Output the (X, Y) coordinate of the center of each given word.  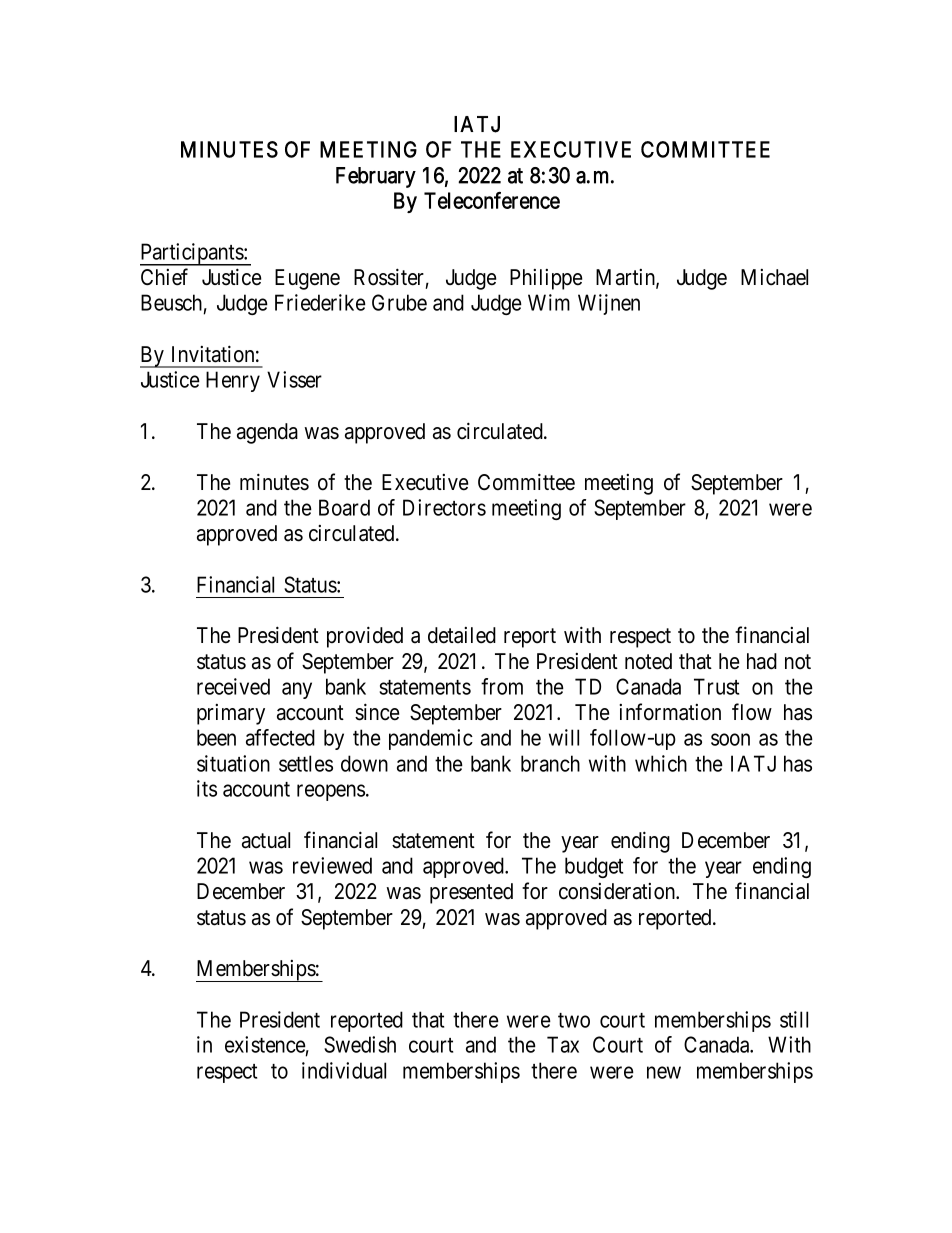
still (794, 1019)
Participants (194, 254)
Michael (774, 277)
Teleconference (492, 200)
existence (267, 1046)
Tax (563, 1044)
